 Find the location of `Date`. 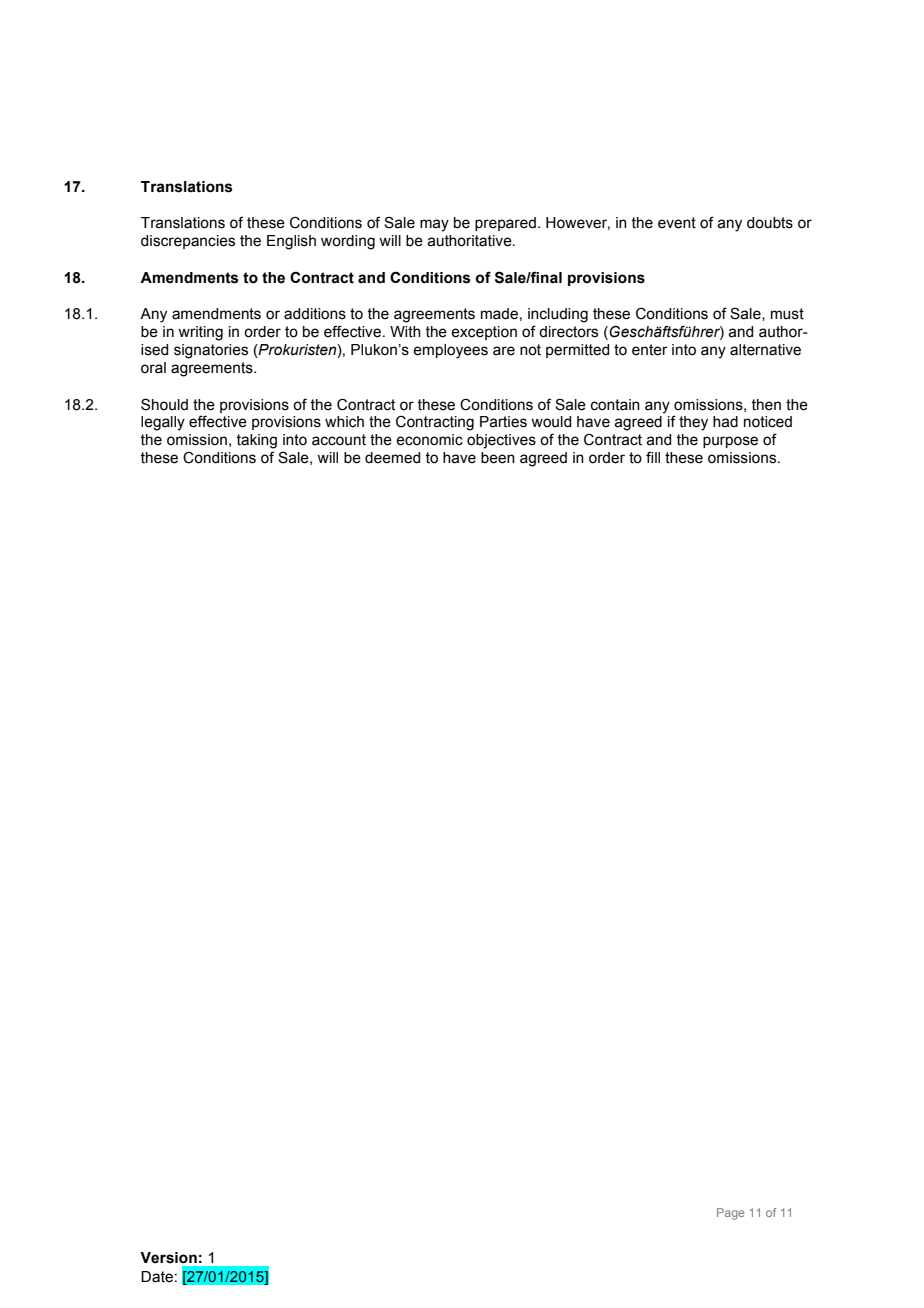

Date is located at coordinates (157, 1277).
